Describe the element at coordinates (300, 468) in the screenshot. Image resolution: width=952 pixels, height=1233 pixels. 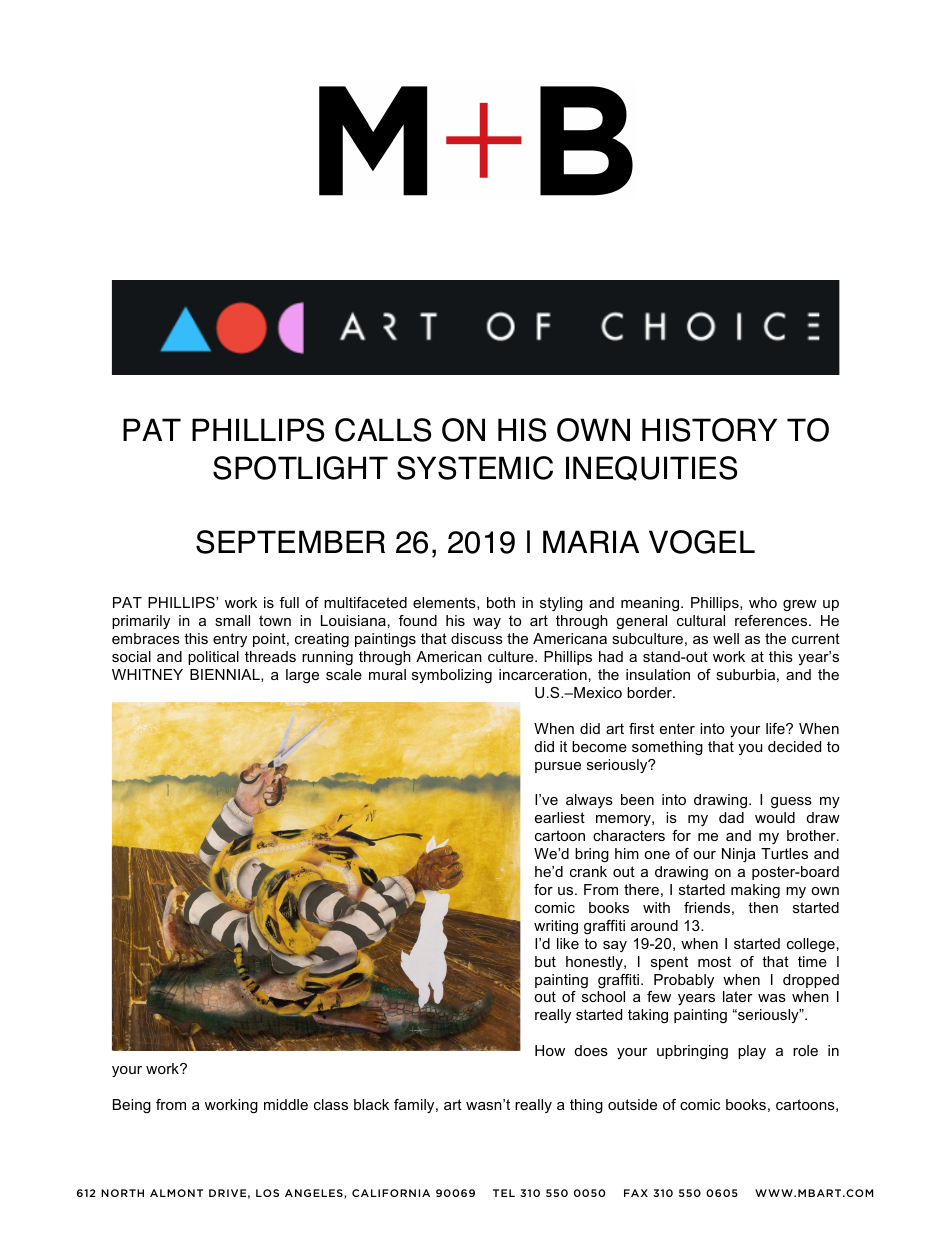
I see `SPOTLIGHT` at that location.
